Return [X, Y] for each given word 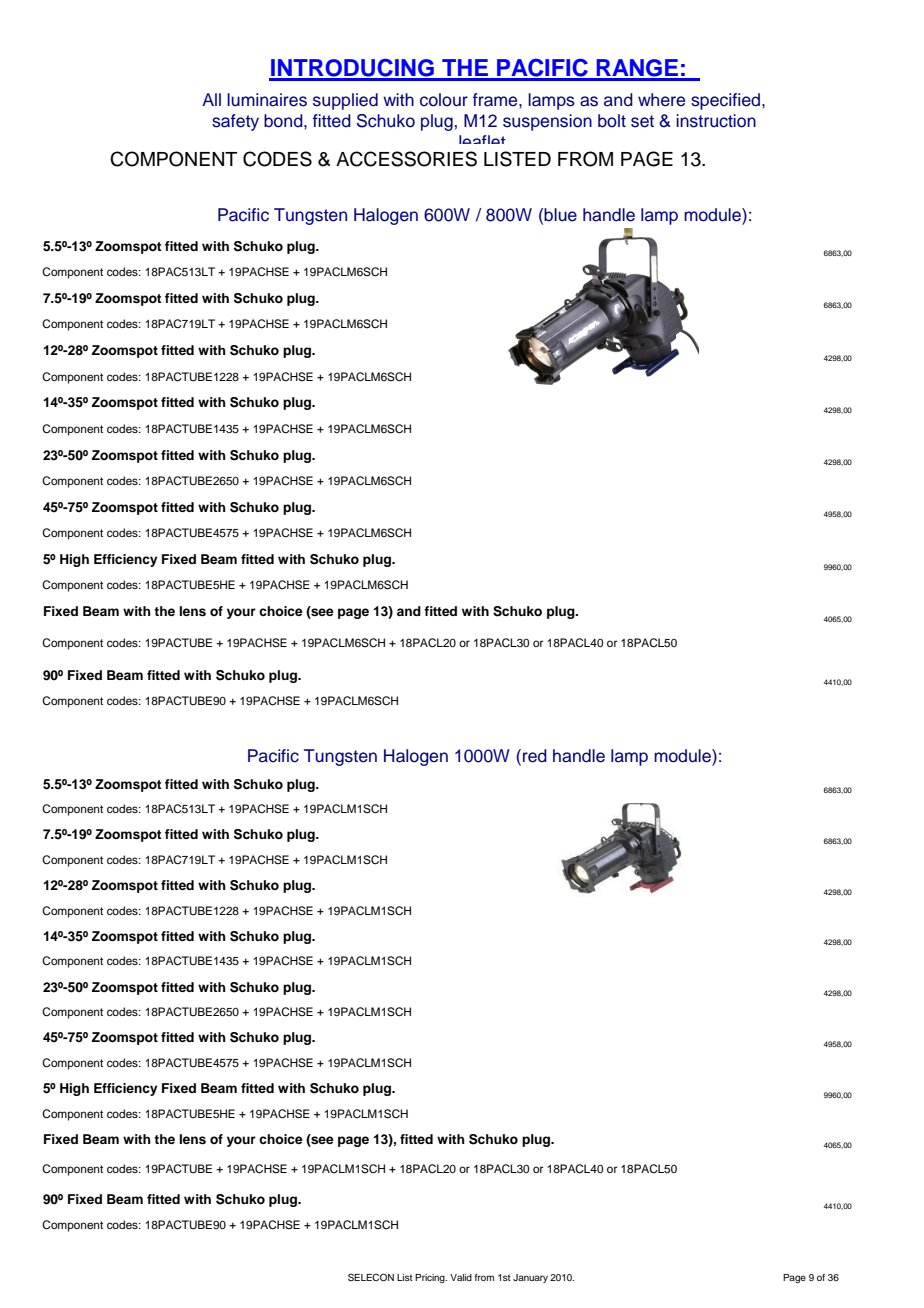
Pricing [431, 1278]
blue [560, 215]
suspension [547, 122]
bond [284, 121]
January [530, 1278]
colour [444, 100]
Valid [461, 1277]
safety [235, 122]
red [535, 756]
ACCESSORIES [406, 159]
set [642, 121]
